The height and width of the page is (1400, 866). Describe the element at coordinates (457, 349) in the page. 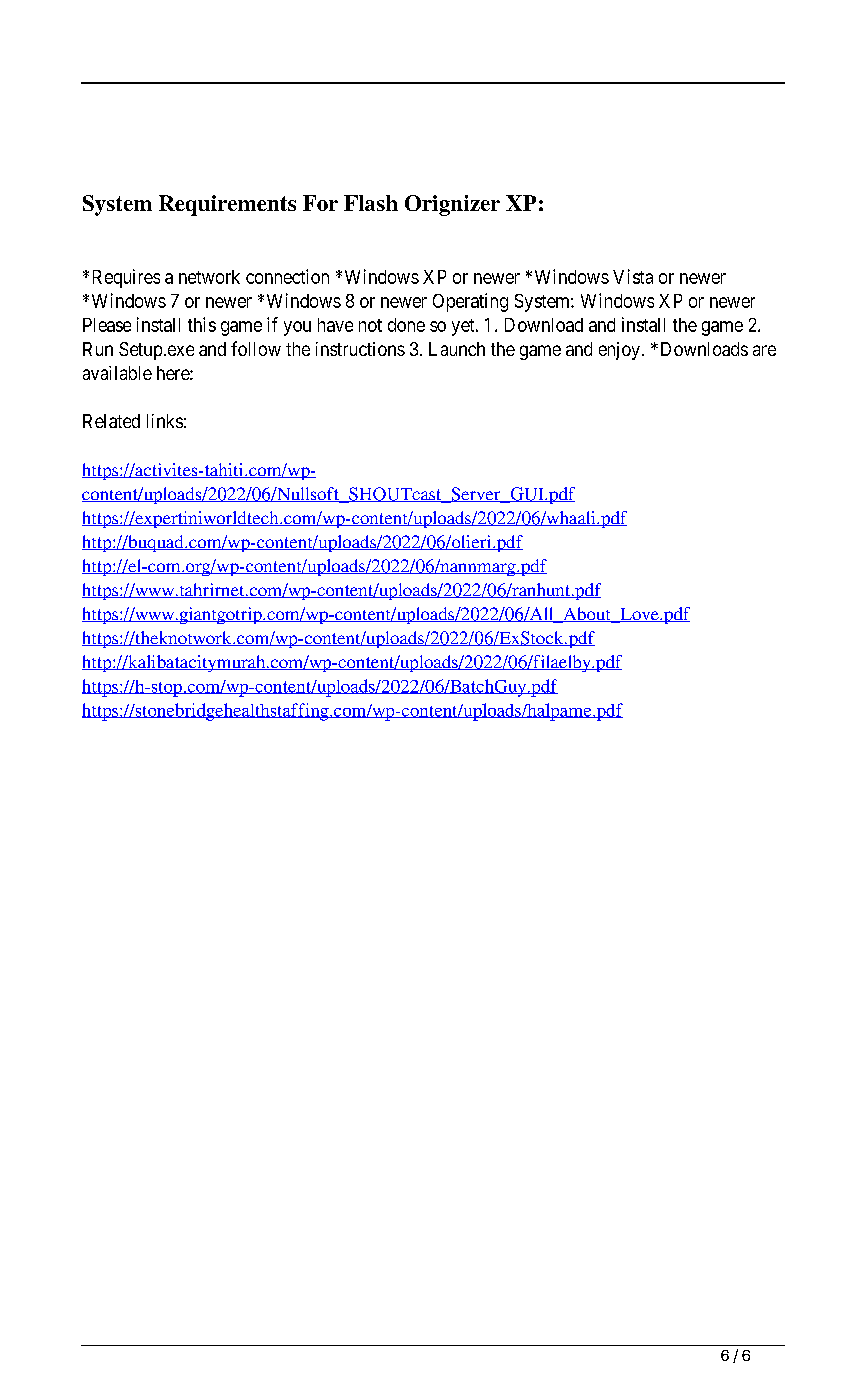

I see `Launch` at that location.
